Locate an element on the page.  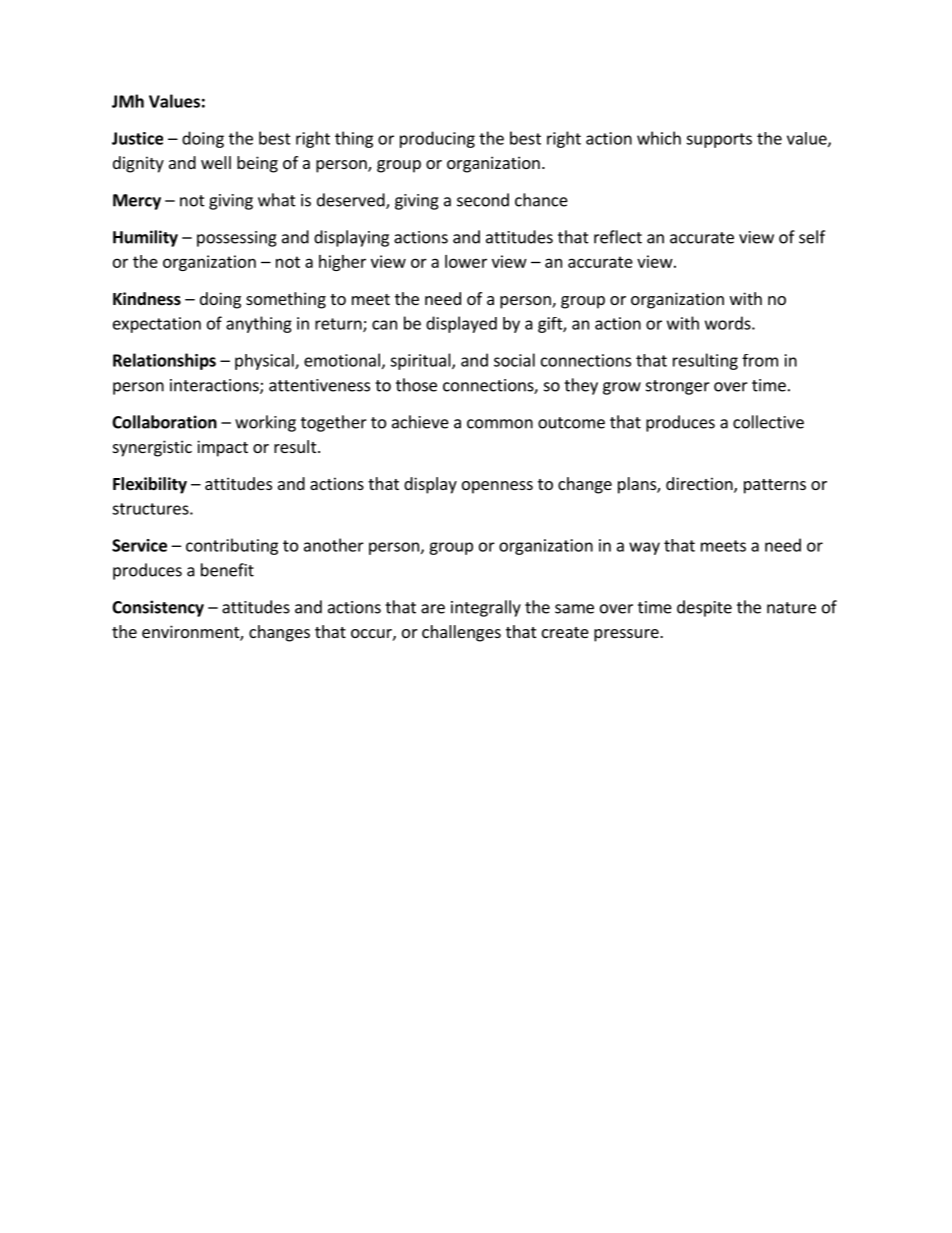
stronger is located at coordinates (678, 387).
